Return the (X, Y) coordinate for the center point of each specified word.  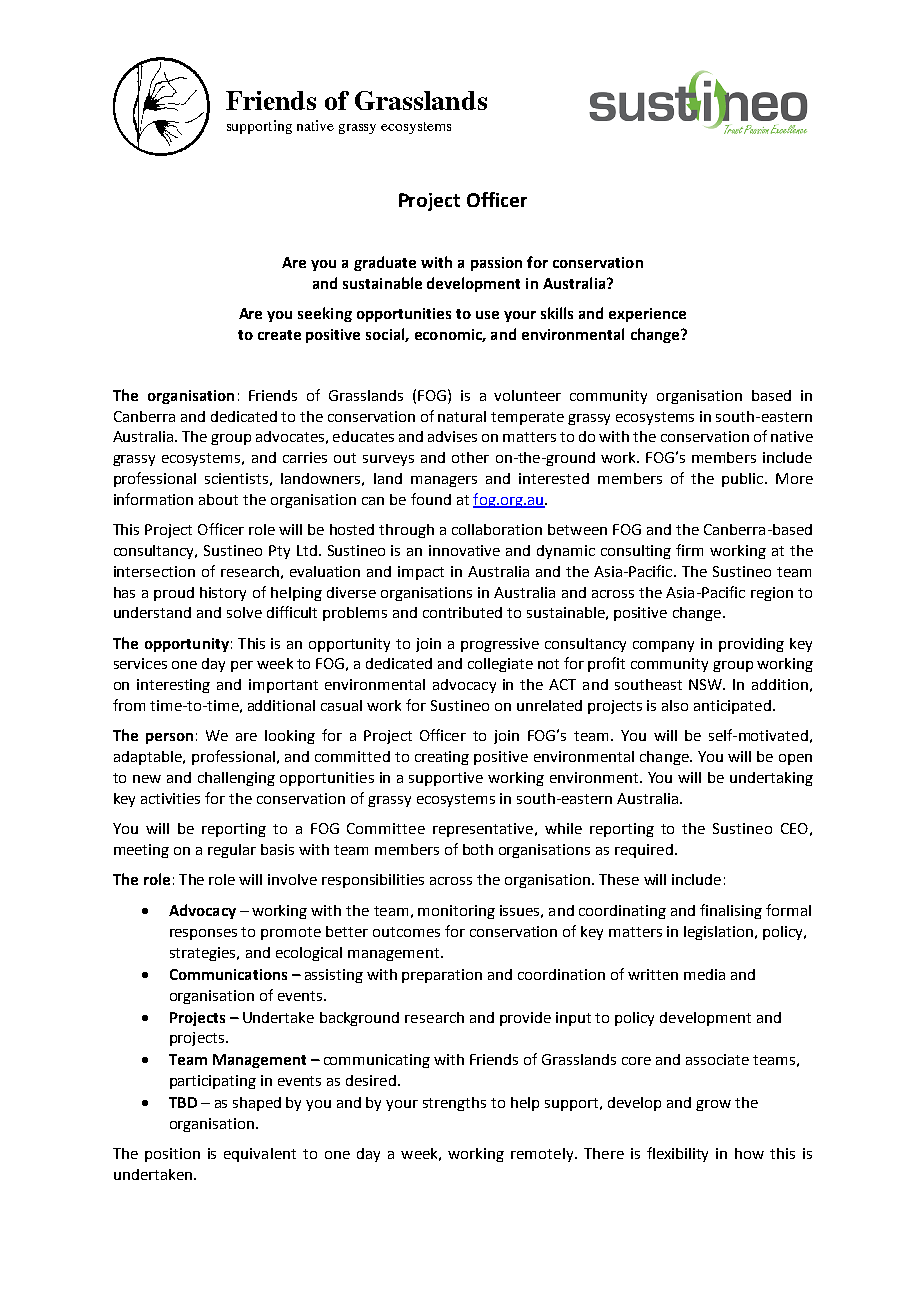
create (279, 335)
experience (647, 315)
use (487, 315)
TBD (183, 1102)
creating (442, 758)
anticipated (732, 707)
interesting (173, 686)
